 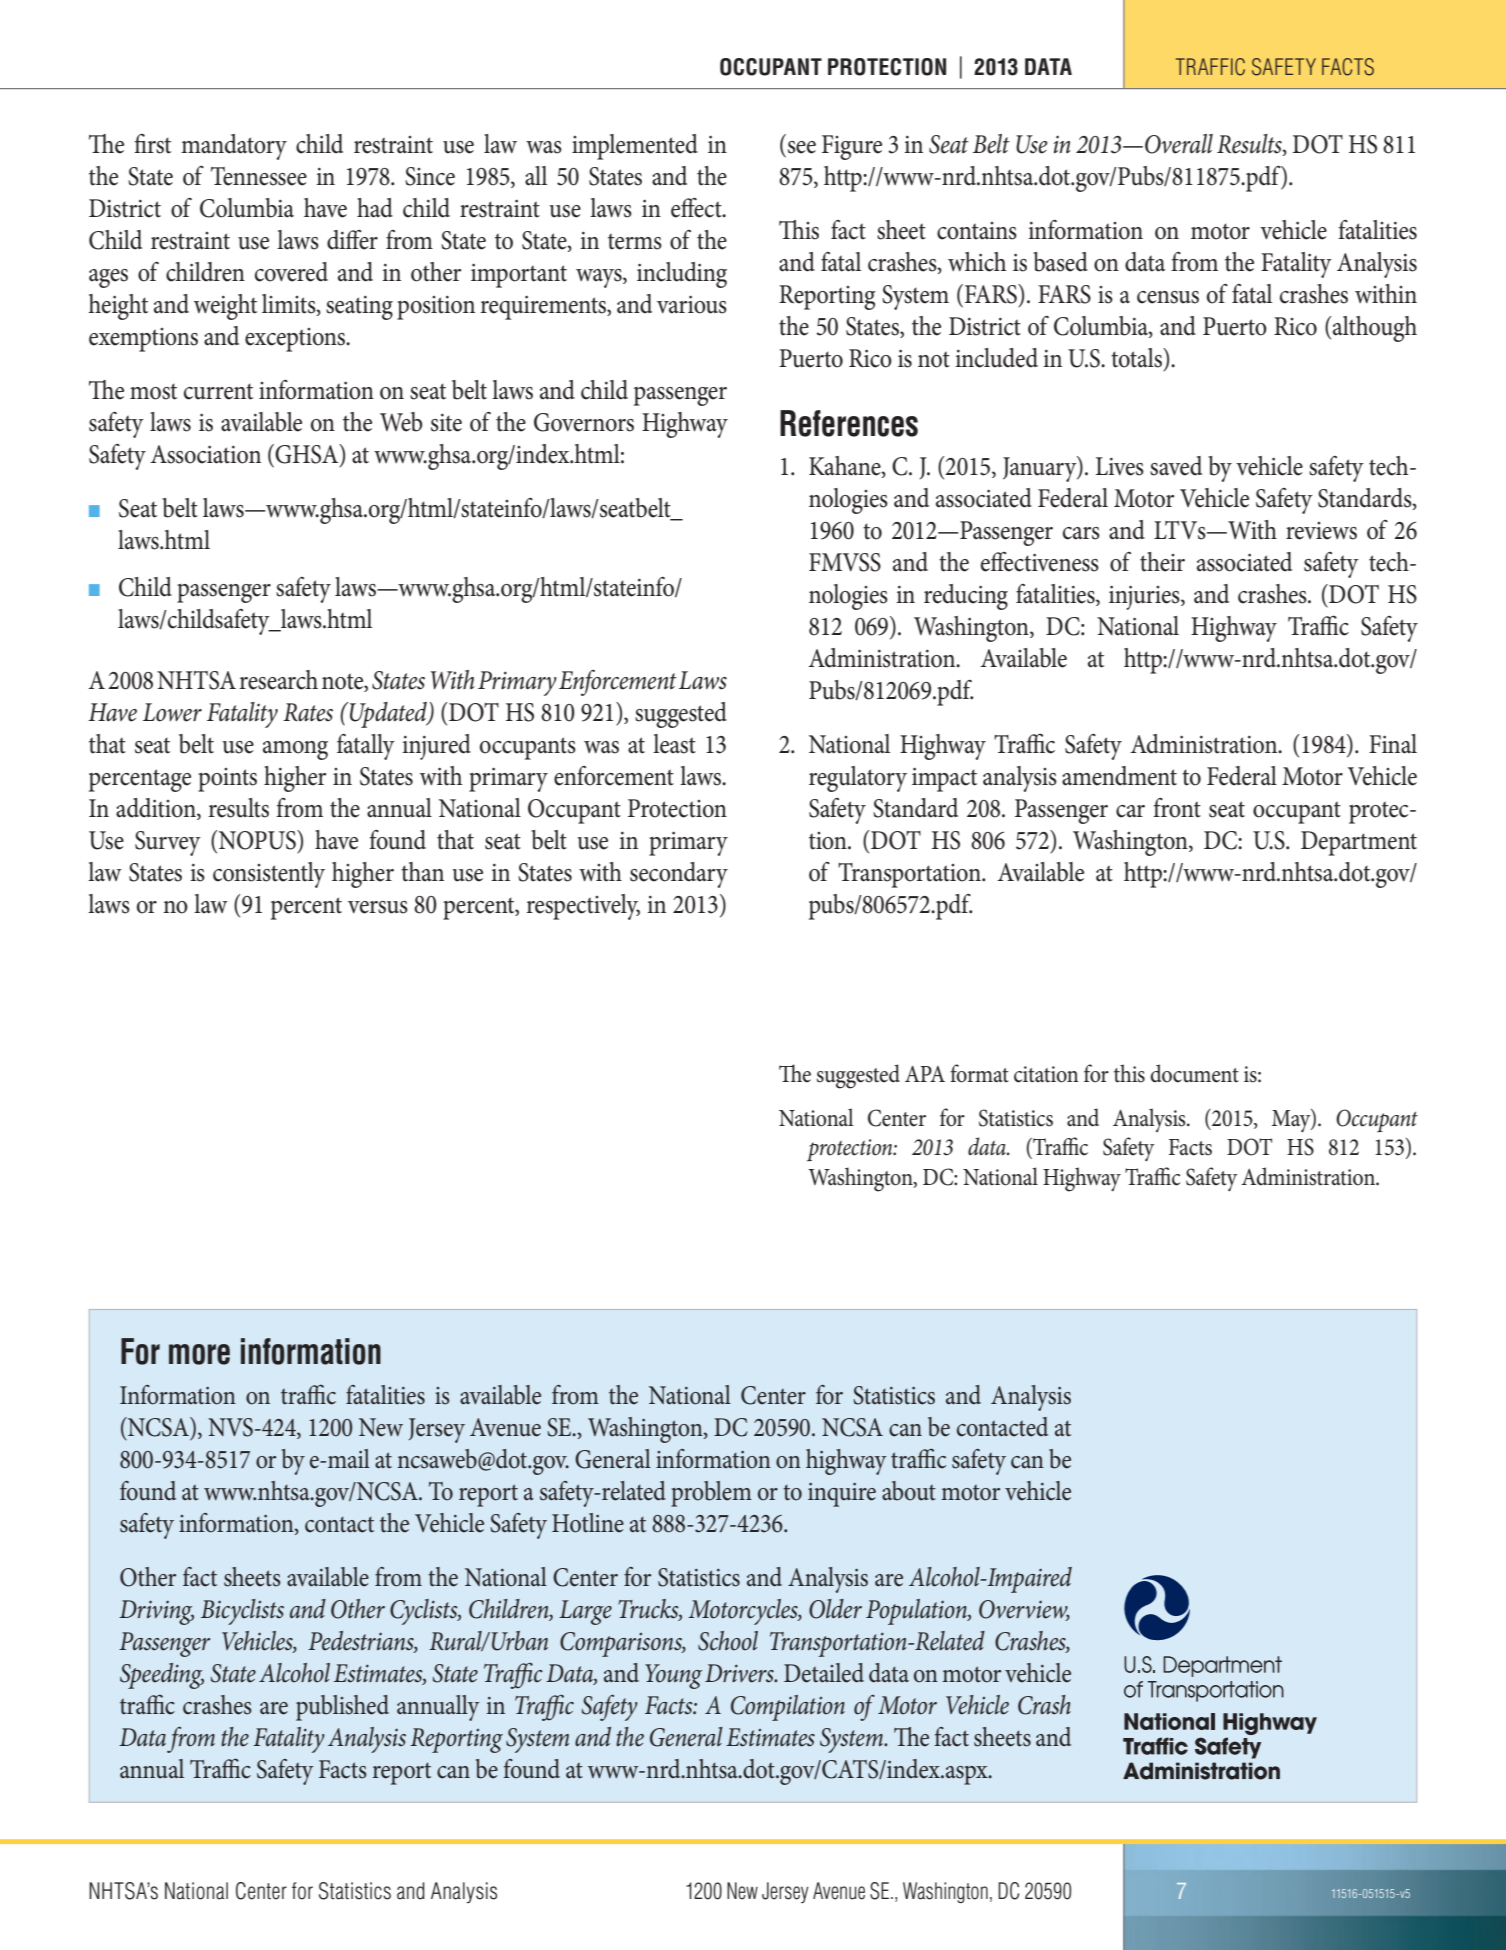 I want to click on Drivers, so click(x=740, y=1673).
